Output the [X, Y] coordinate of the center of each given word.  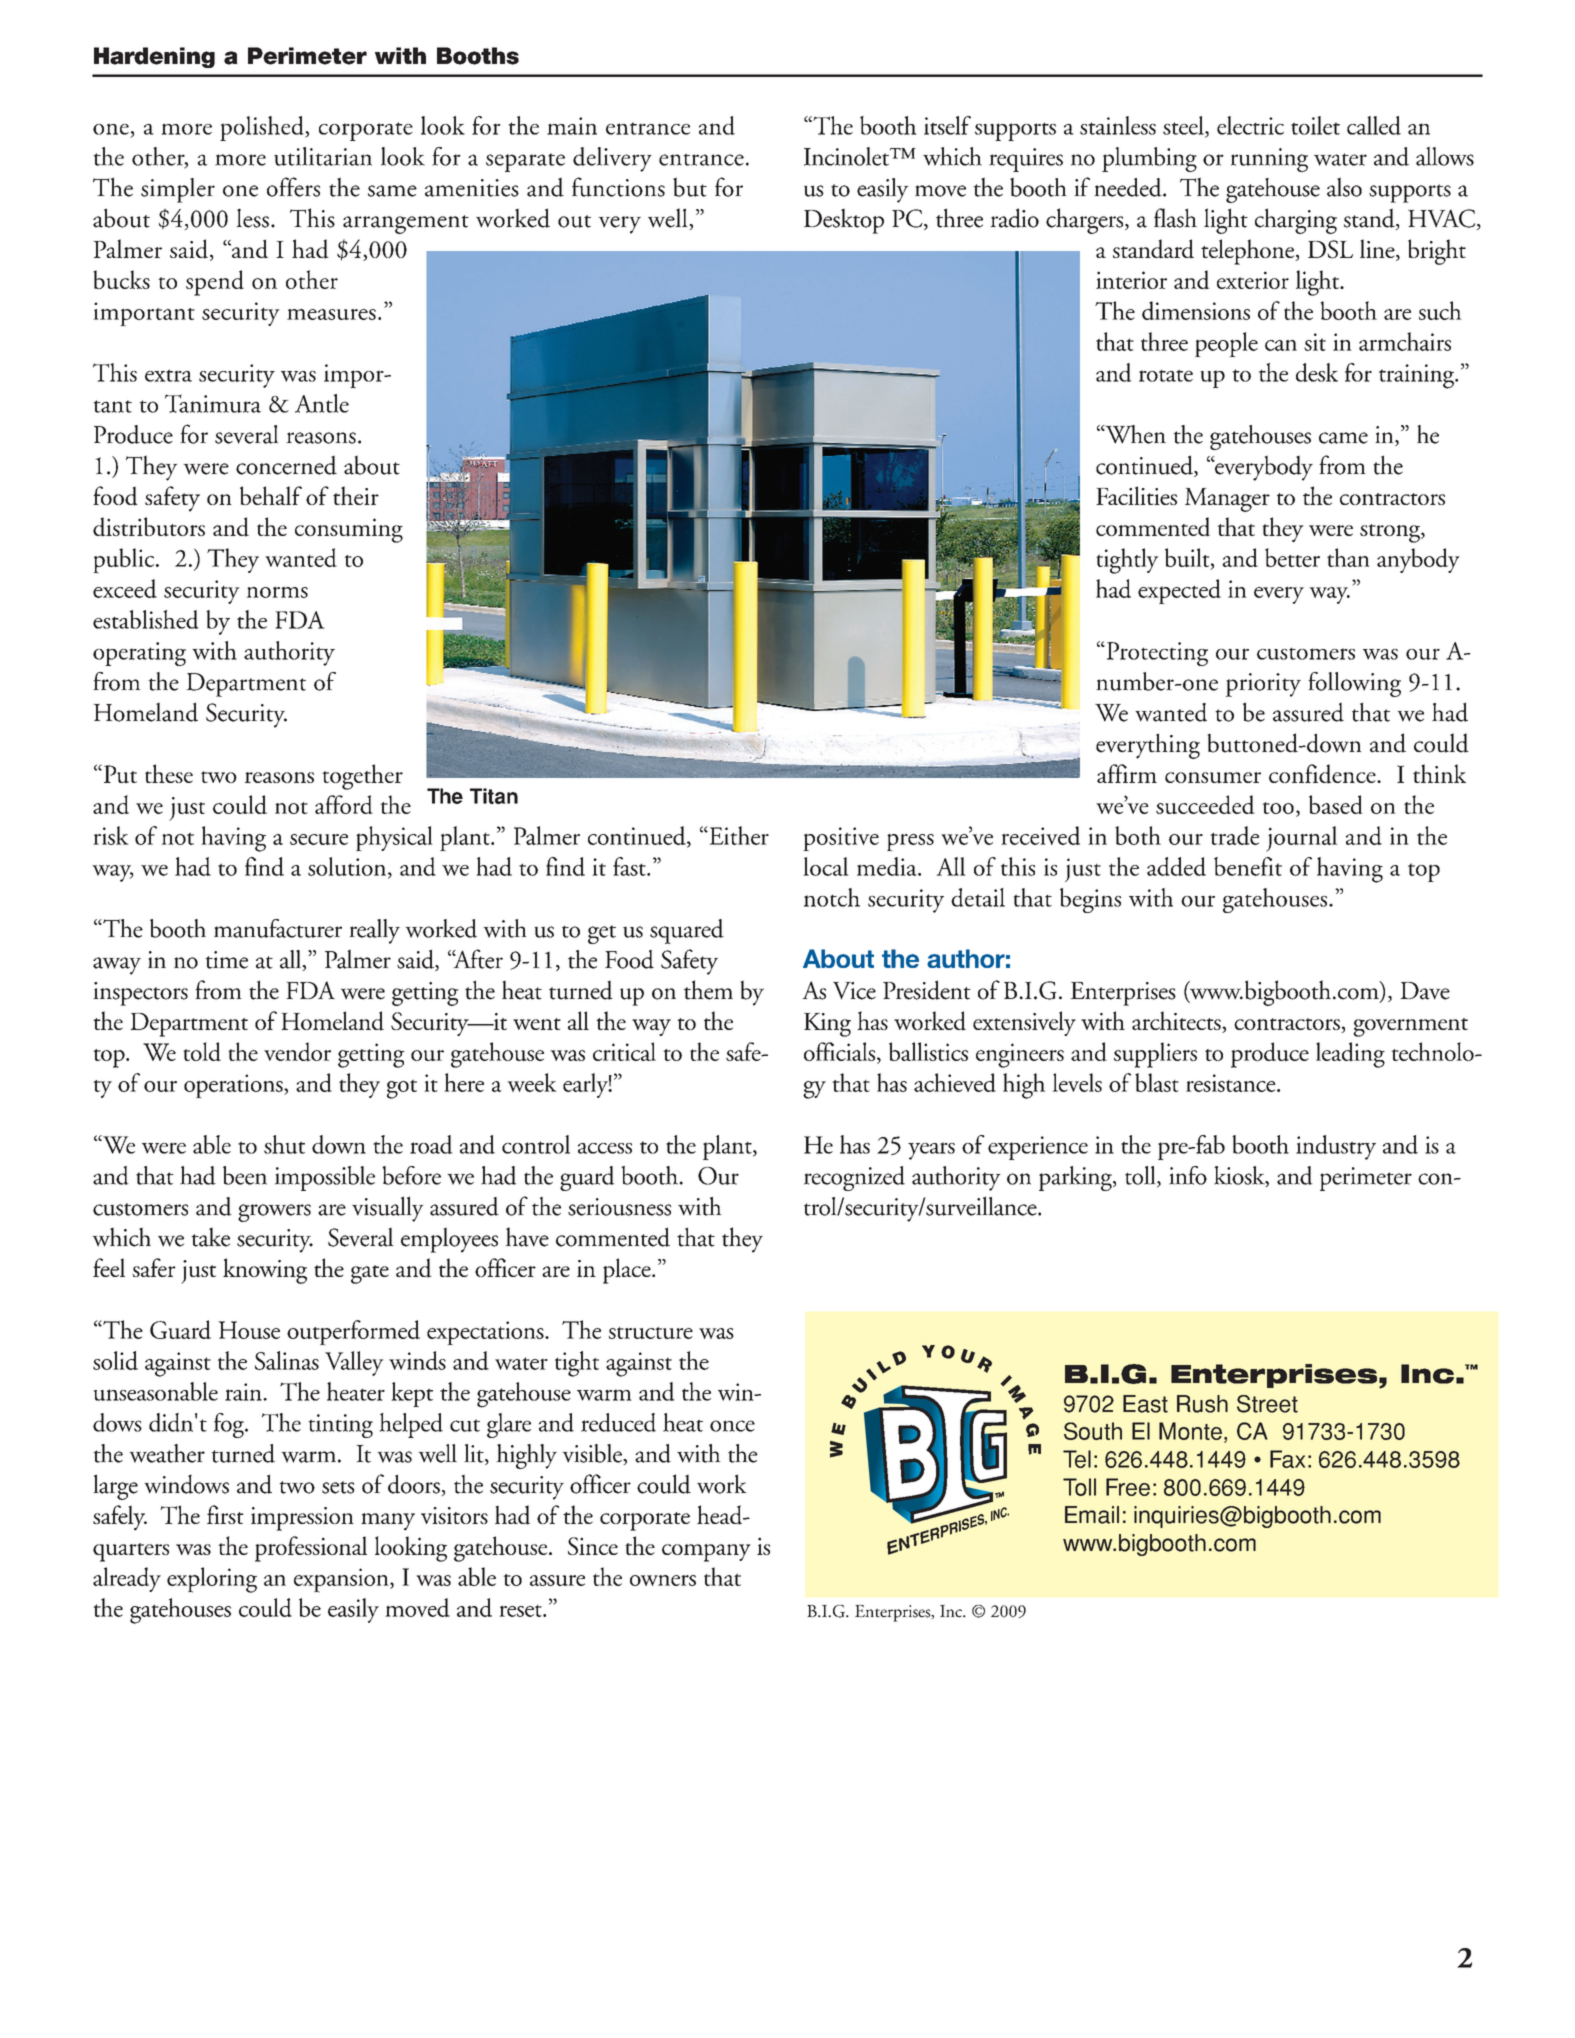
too [1278, 808]
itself [947, 125]
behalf [271, 495]
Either [738, 835]
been [245, 1175]
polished [263, 128]
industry [1336, 1147]
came [1343, 438]
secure [319, 839]
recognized [854, 1178]
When [1134, 434]
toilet [1315, 125]
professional [311, 1549]
